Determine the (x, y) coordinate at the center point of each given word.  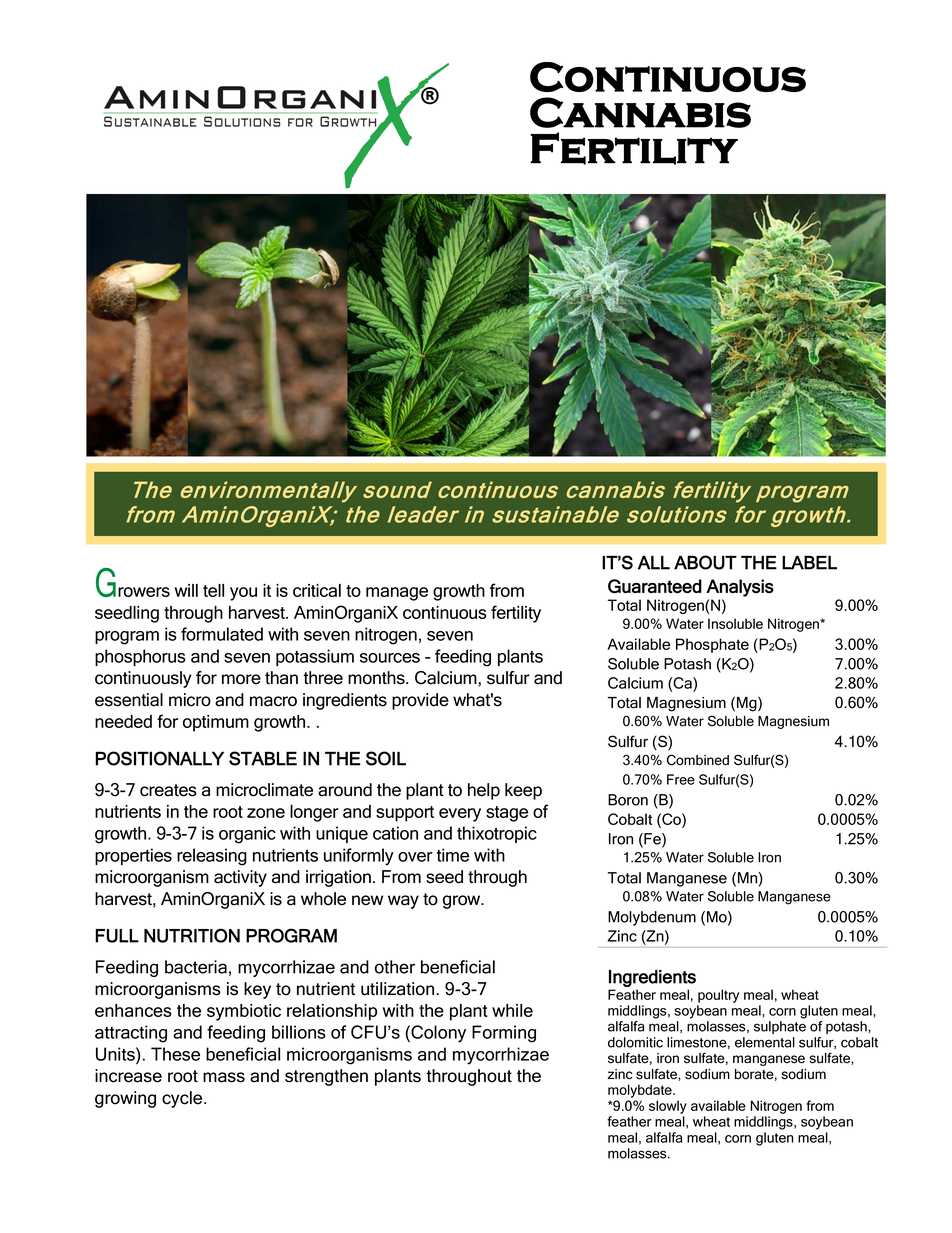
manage (397, 594)
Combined (698, 760)
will (186, 590)
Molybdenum (652, 918)
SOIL (386, 758)
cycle (183, 1099)
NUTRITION (192, 935)
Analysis (740, 588)
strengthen (326, 1077)
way (403, 902)
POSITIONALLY (159, 758)
